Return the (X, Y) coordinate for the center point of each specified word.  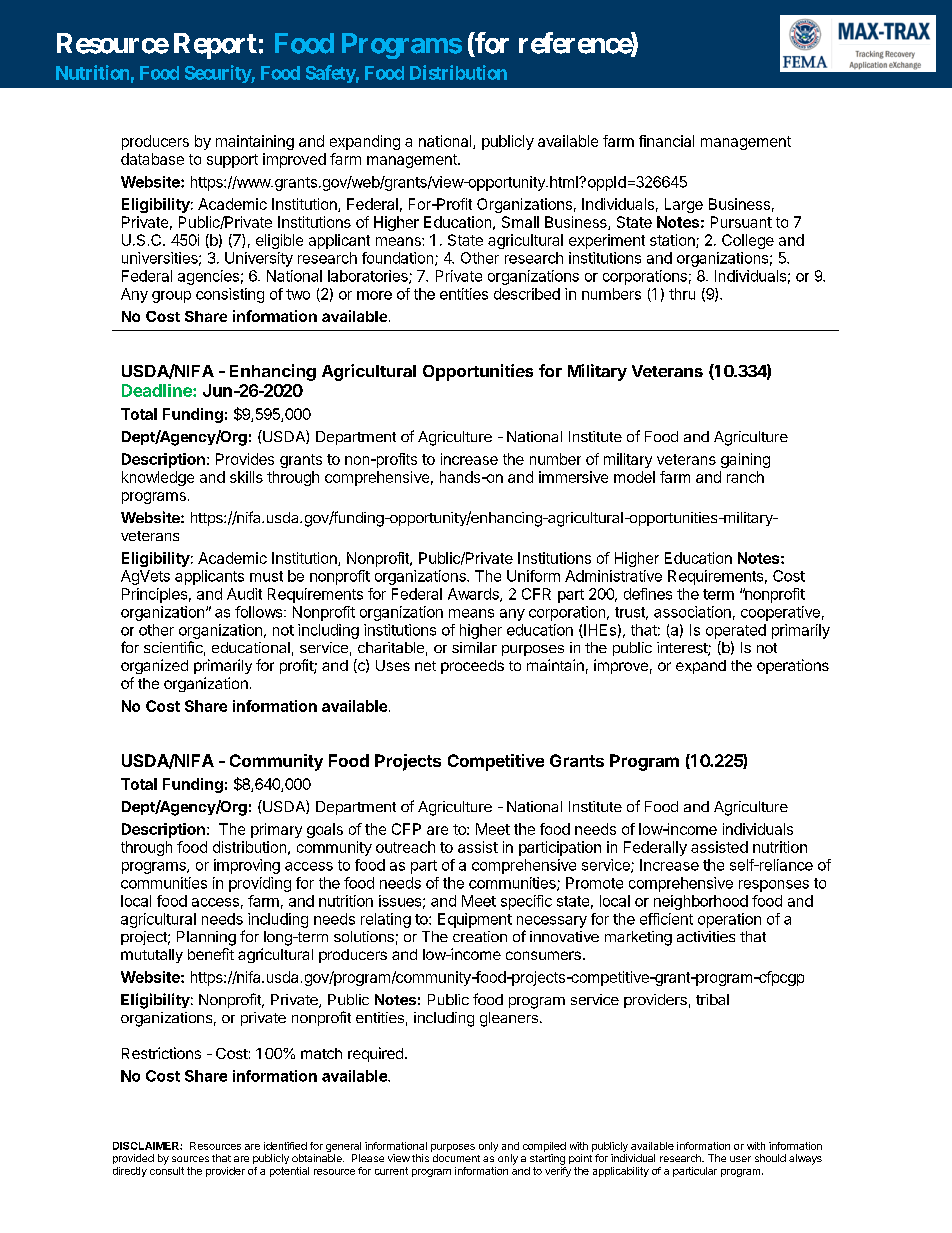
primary (276, 830)
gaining (745, 460)
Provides (245, 459)
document (456, 1158)
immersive (573, 477)
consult (167, 1169)
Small (520, 222)
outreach (405, 847)
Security (218, 74)
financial (666, 141)
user (740, 1159)
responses (774, 886)
